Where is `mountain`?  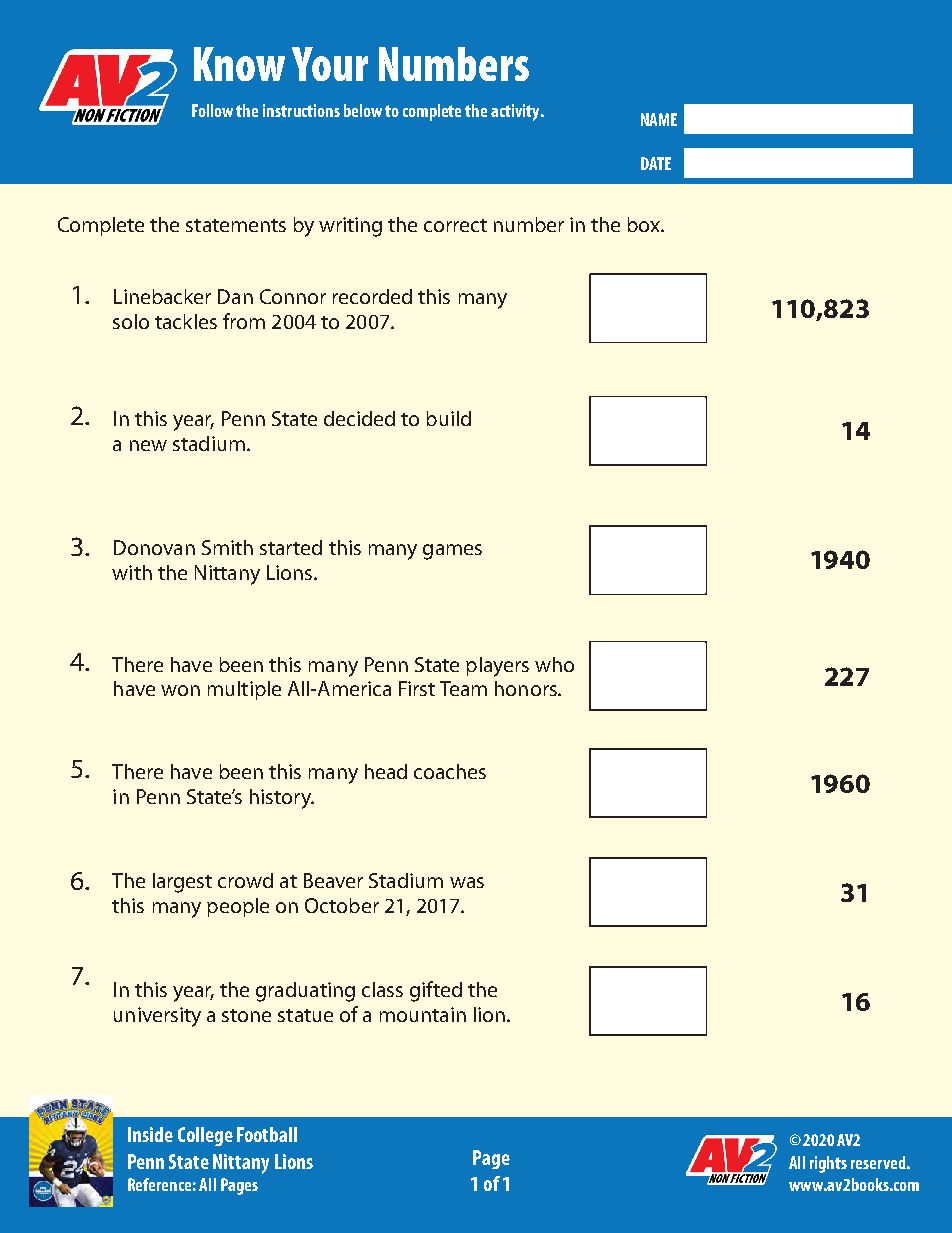 mountain is located at coordinates (423, 1014).
